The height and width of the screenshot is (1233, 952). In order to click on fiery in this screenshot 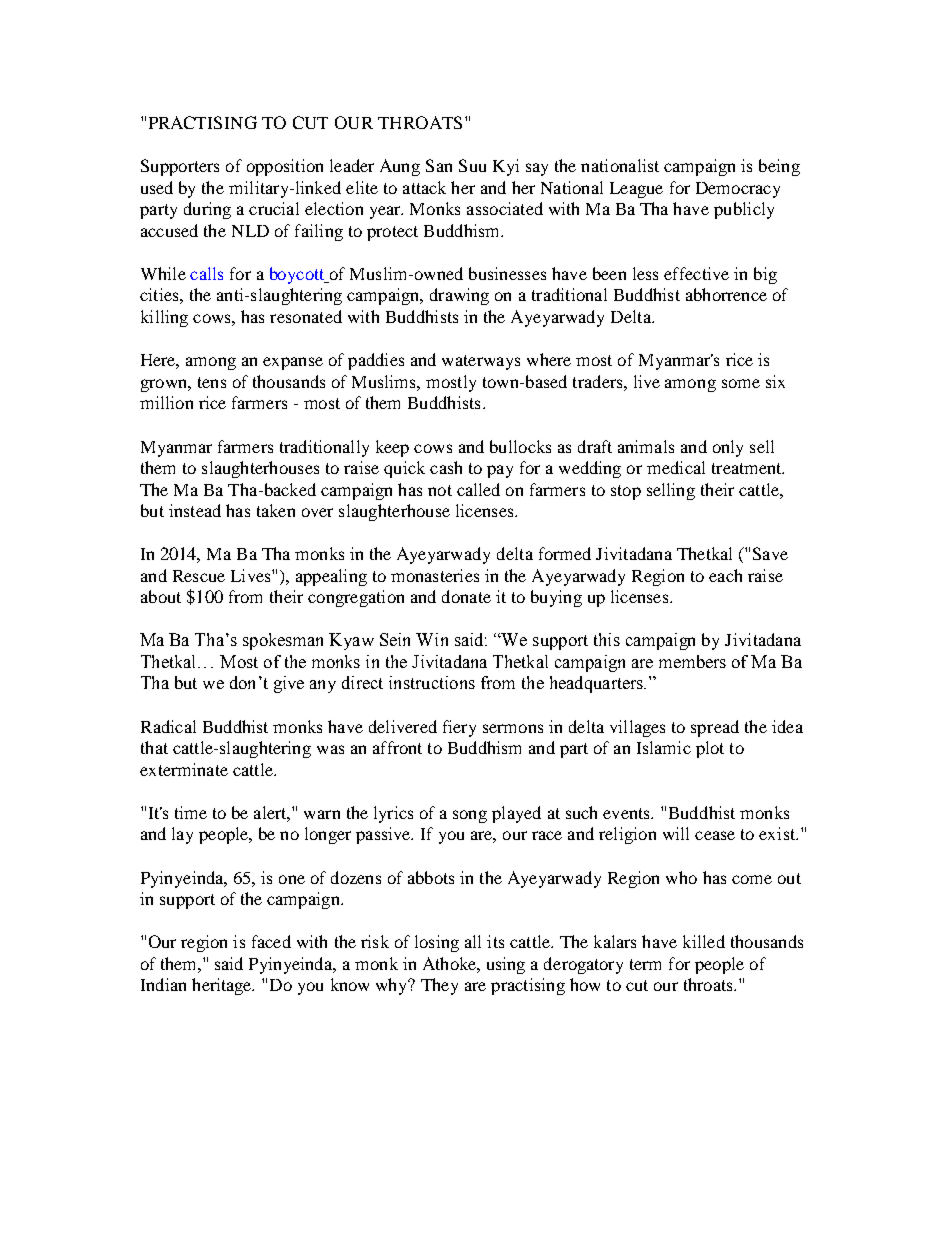, I will do `click(459, 728)`.
